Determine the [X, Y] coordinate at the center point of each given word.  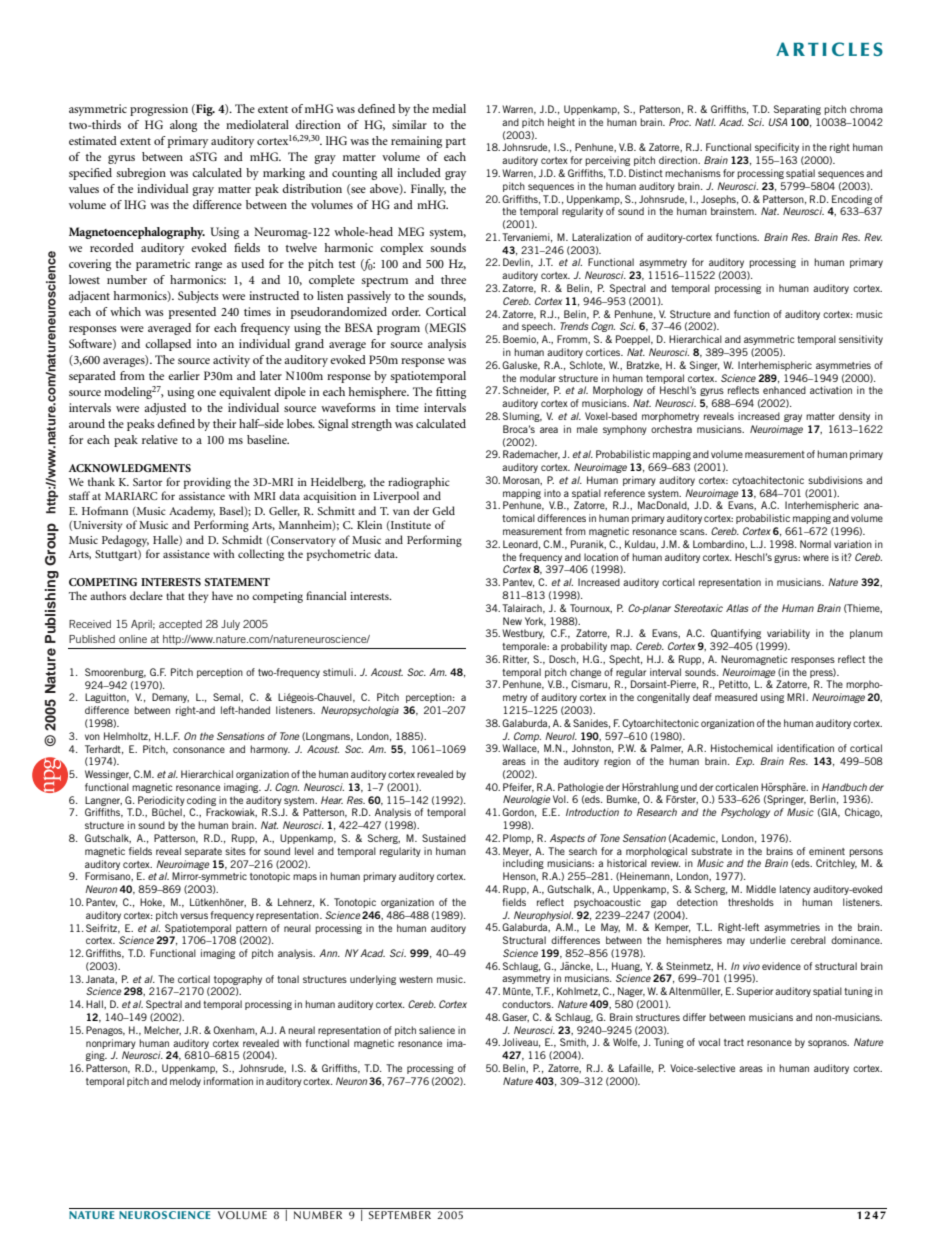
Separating [797, 110]
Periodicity [161, 801]
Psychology [745, 813]
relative [160, 439]
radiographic [419, 483]
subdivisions [835, 480]
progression [159, 110]
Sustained [444, 838]
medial [449, 108]
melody [185, 1082]
